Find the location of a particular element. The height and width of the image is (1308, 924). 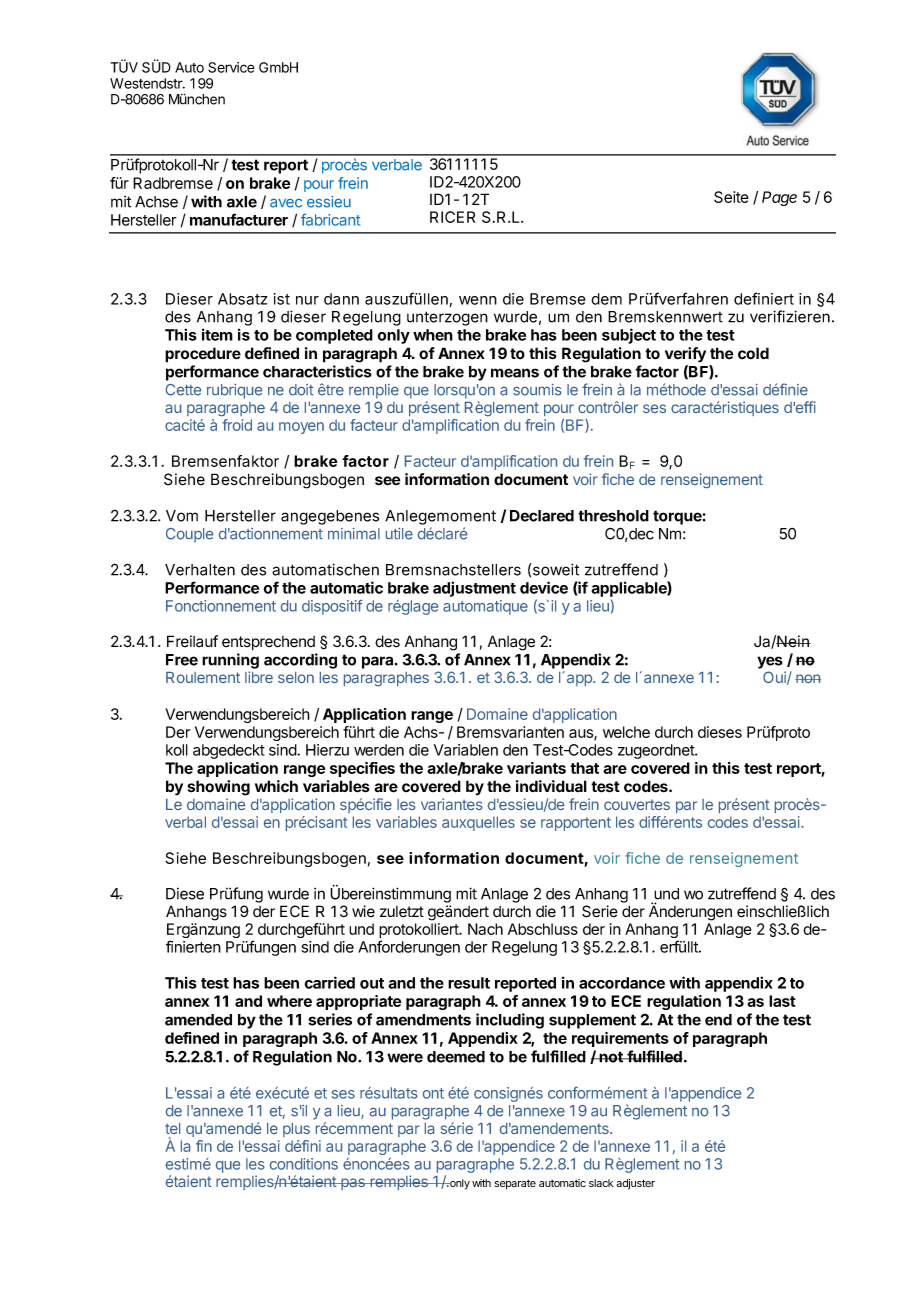

adjuster is located at coordinates (635, 1184).
